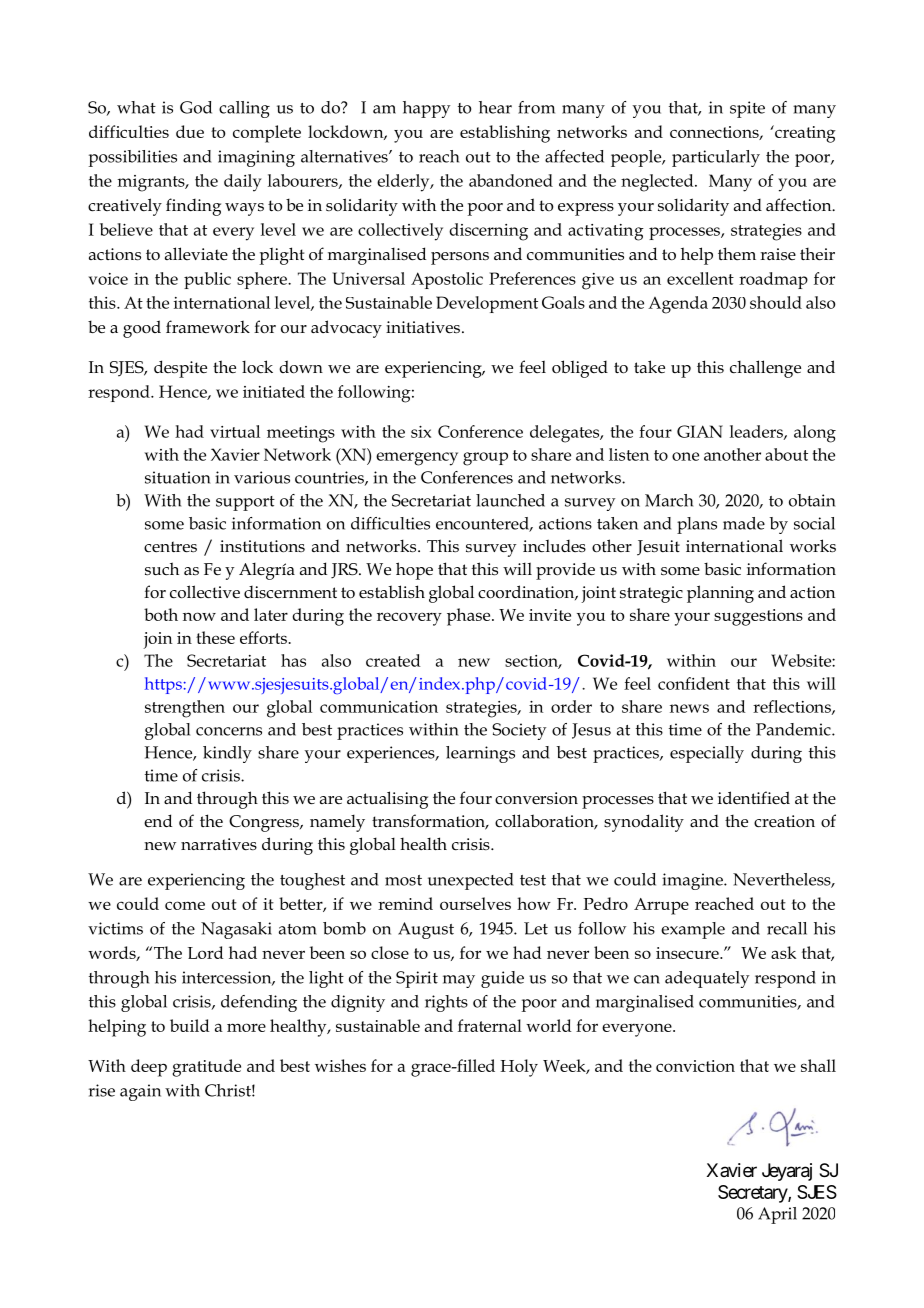 The image size is (924, 1308). What do you see at coordinates (519, 1068) in the screenshot?
I see `Holy` at bounding box center [519, 1068].
